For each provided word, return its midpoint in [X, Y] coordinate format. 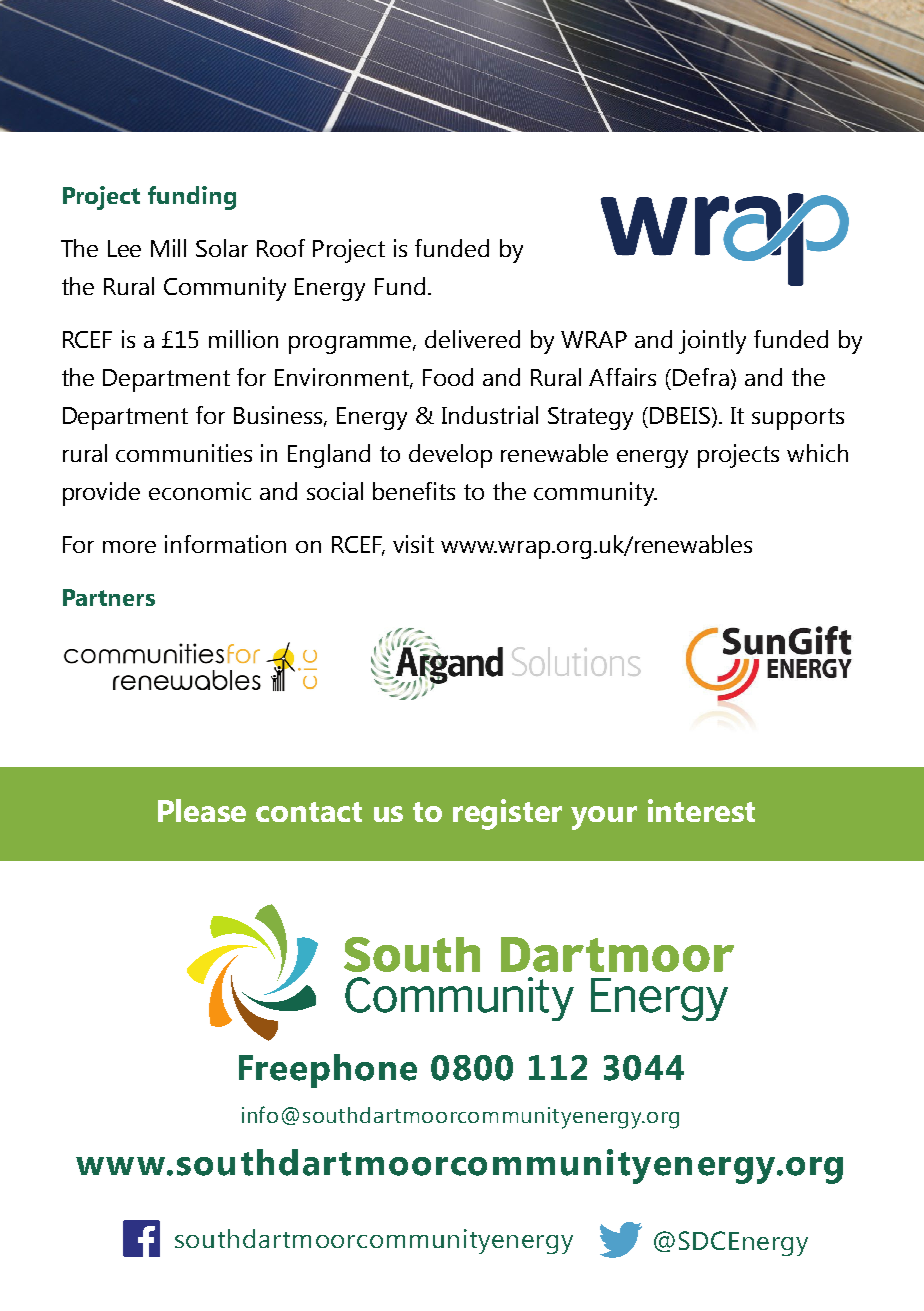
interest [701, 810]
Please [202, 810]
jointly [712, 342]
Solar [222, 248]
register [507, 814]
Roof [281, 248]
